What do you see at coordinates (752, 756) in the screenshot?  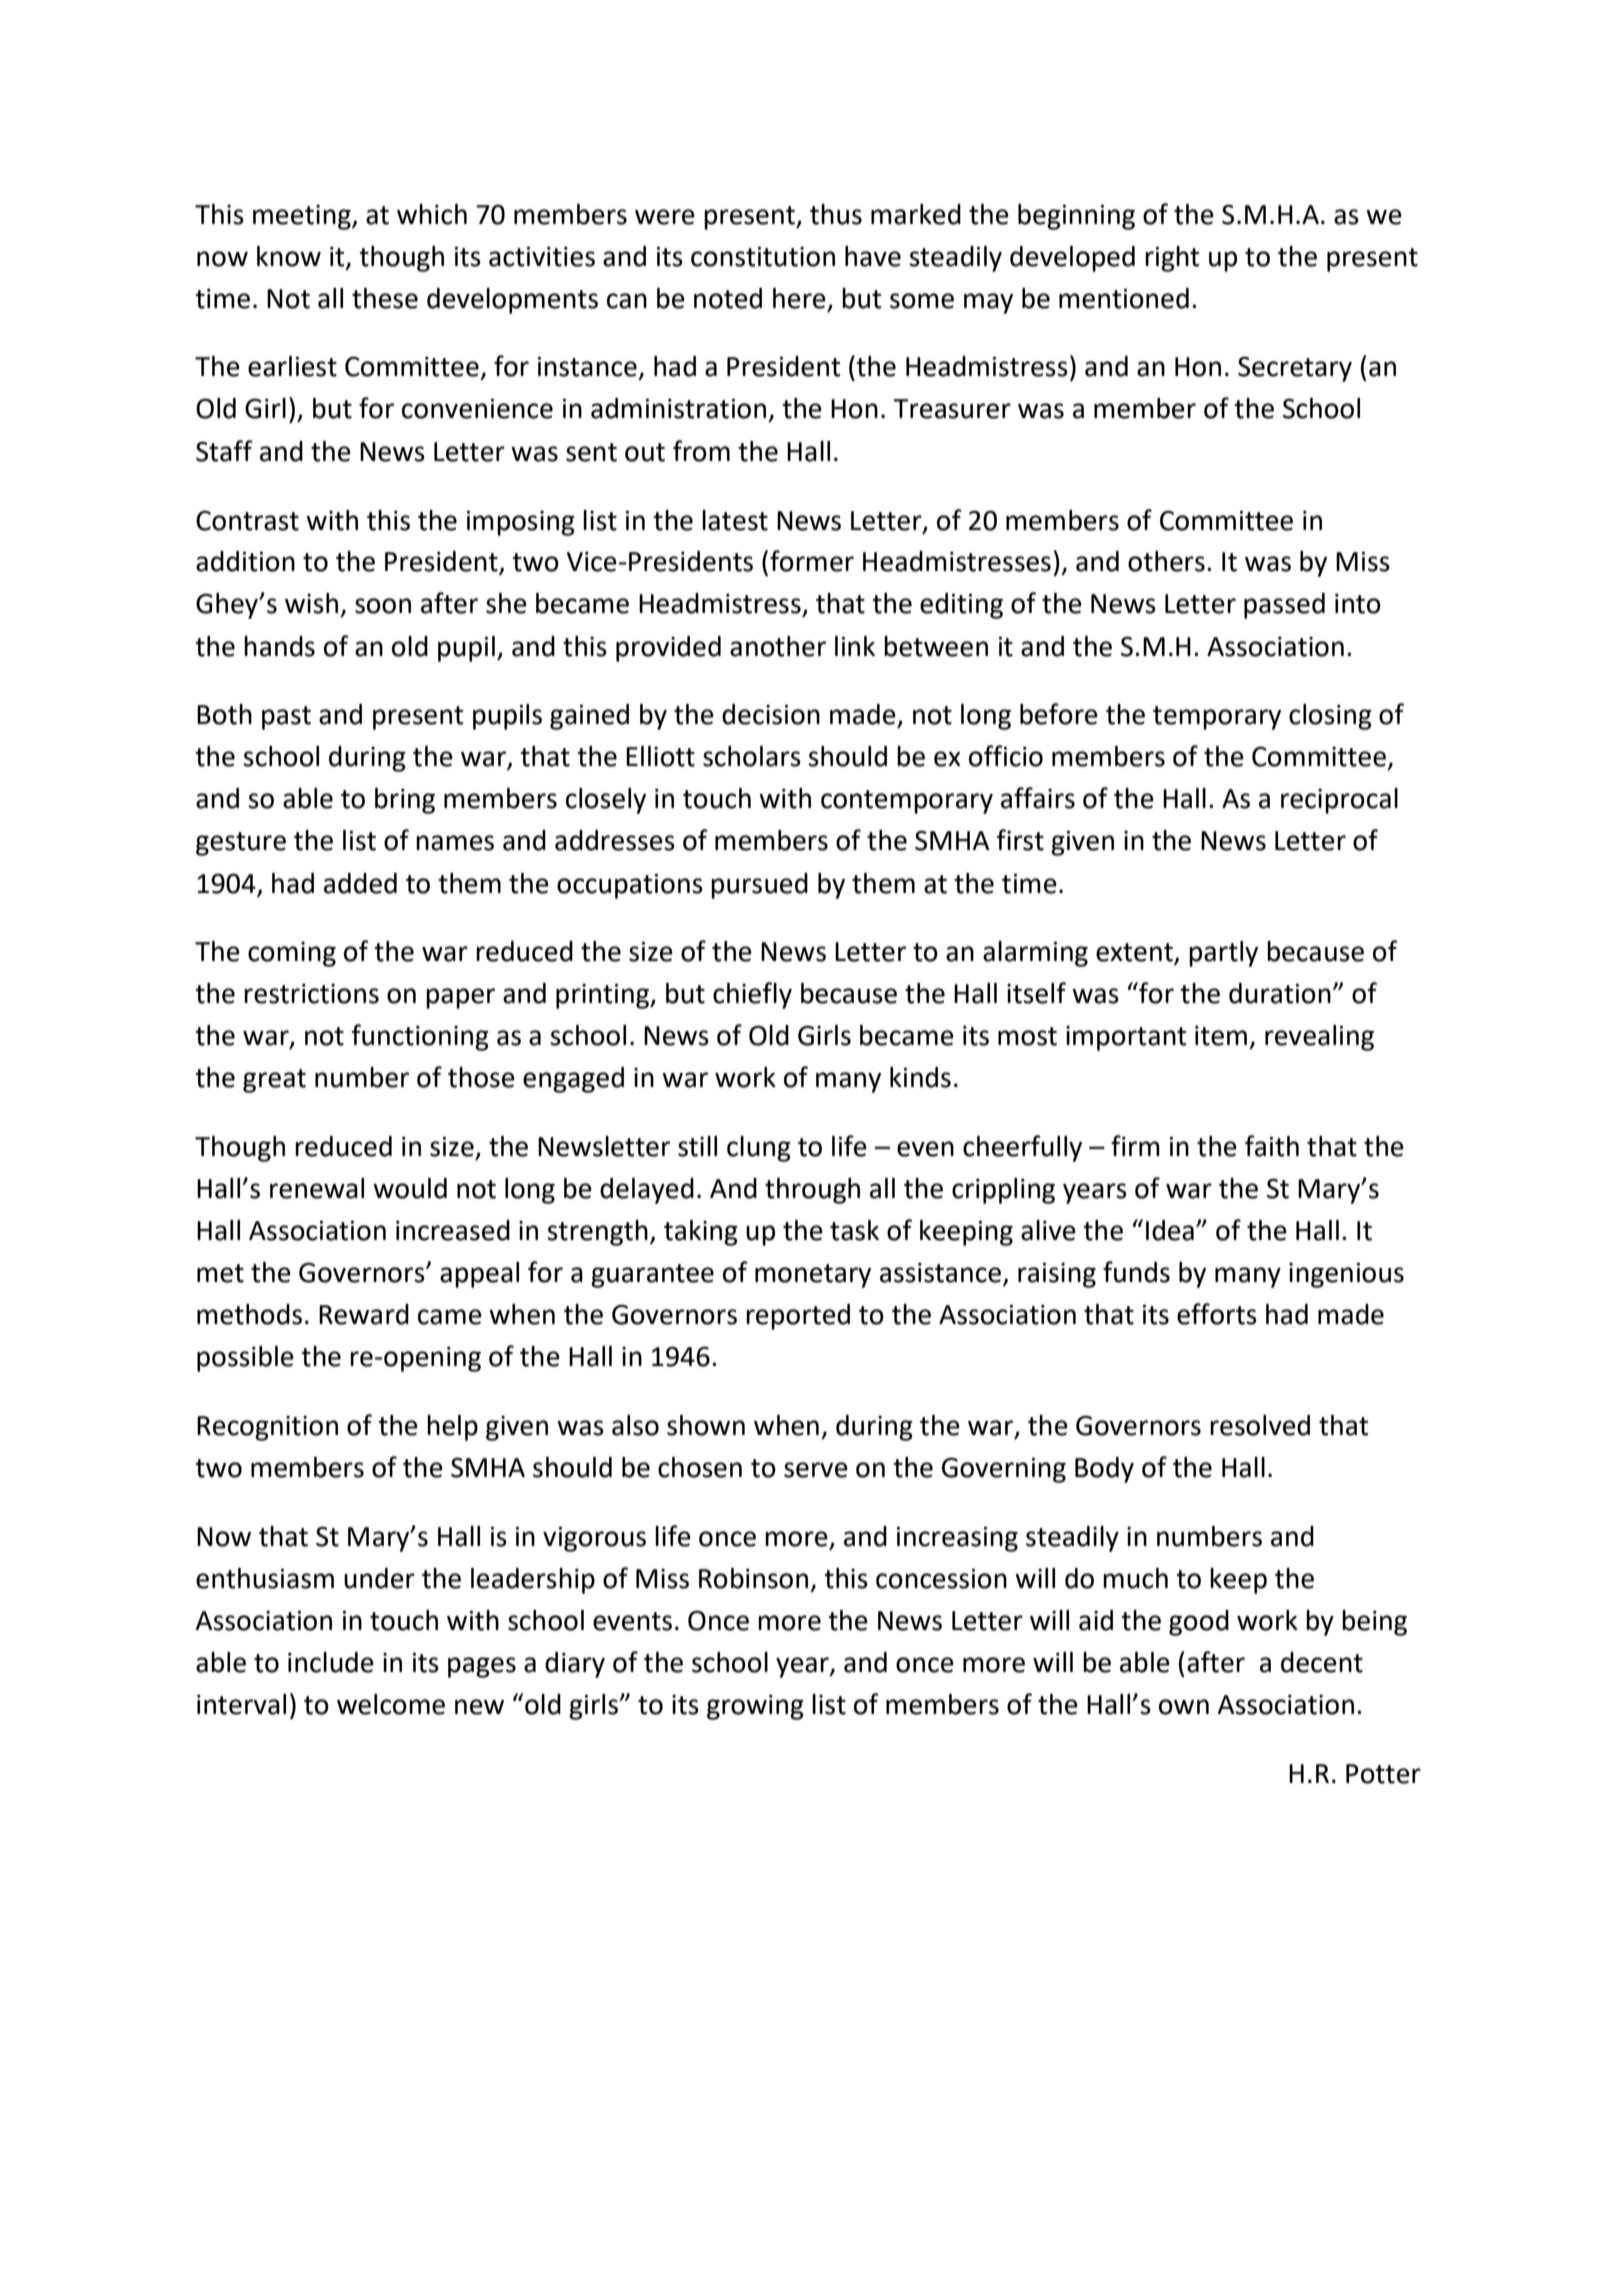 I see `scholars` at bounding box center [752, 756].
